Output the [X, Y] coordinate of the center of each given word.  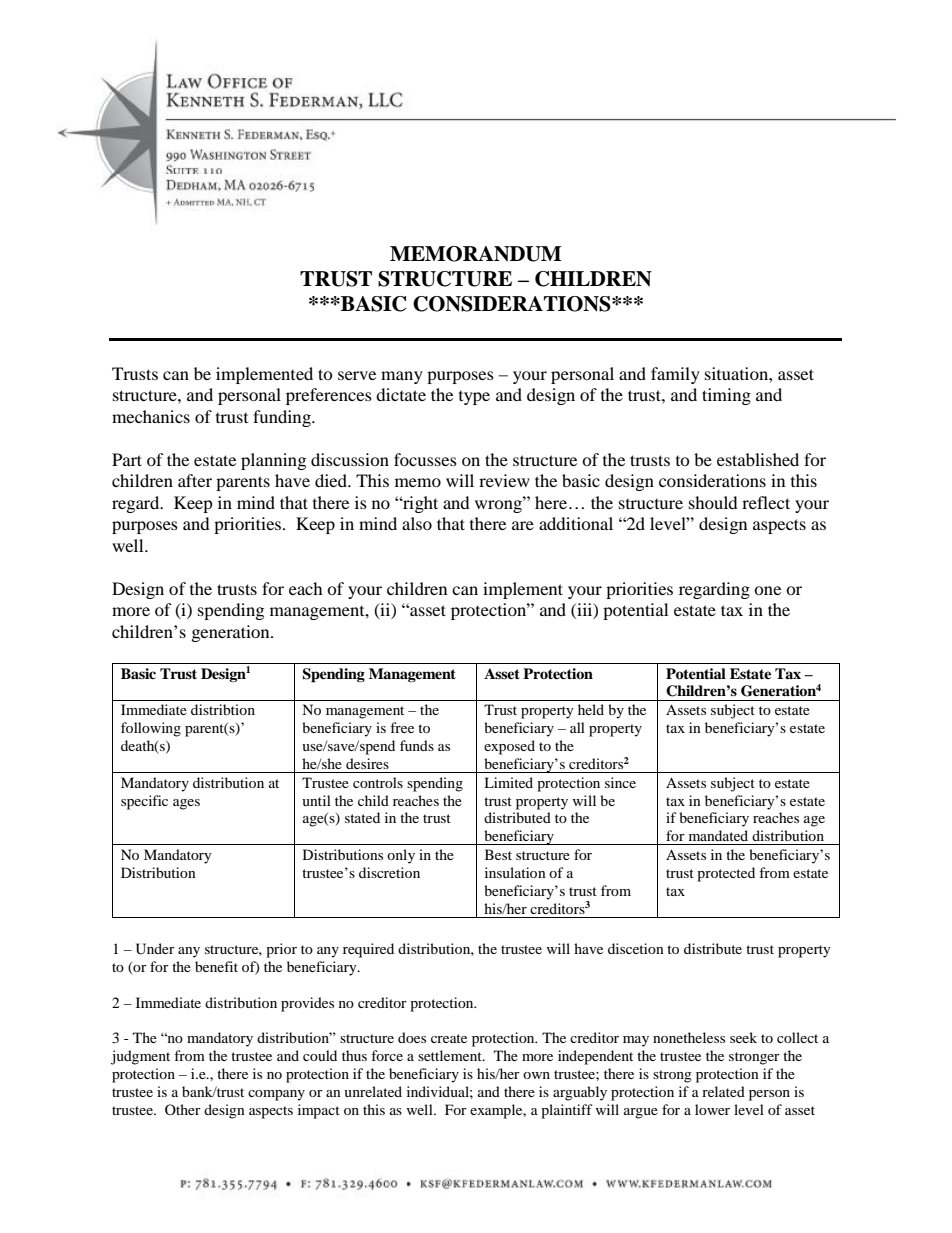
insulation [515, 872]
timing [726, 396]
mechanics [151, 416]
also [417, 523]
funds [417, 745]
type [474, 398]
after [195, 480]
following [151, 729]
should [713, 502]
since [620, 782]
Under [155, 949]
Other [183, 1109]
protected [726, 874]
